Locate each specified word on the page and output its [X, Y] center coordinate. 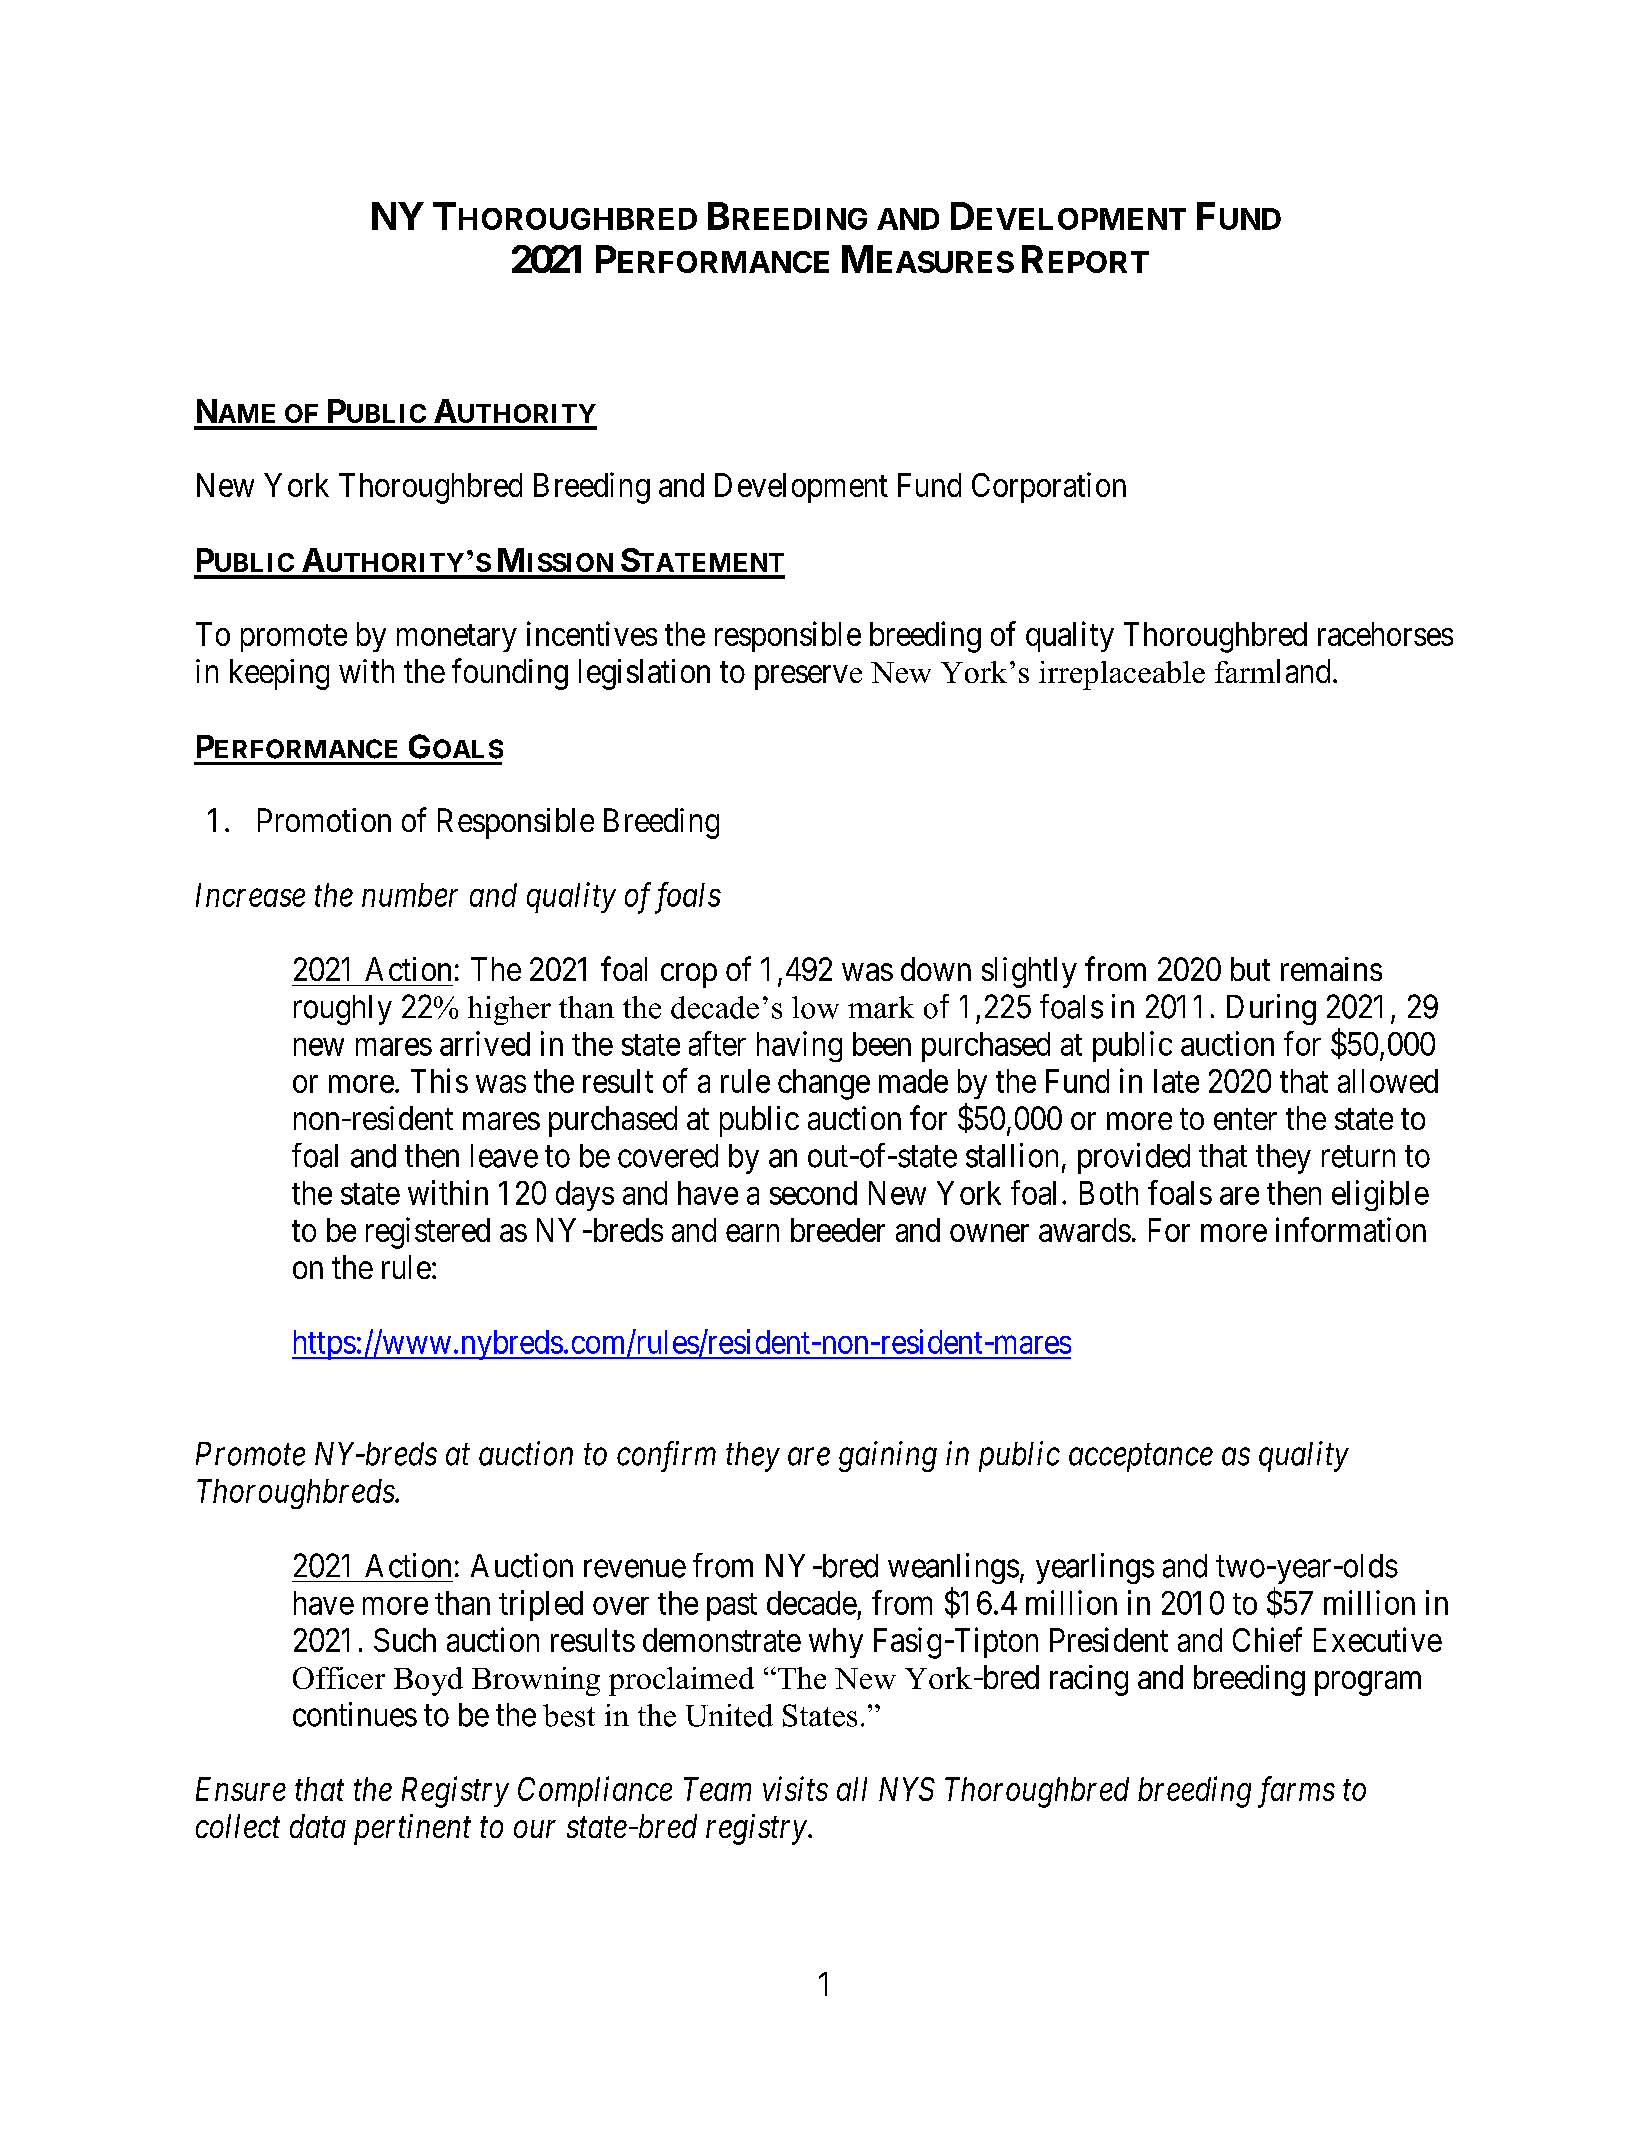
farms [1296, 1792]
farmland [1272, 671]
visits [795, 1789]
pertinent [412, 1829]
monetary [457, 638]
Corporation [1049, 487]
